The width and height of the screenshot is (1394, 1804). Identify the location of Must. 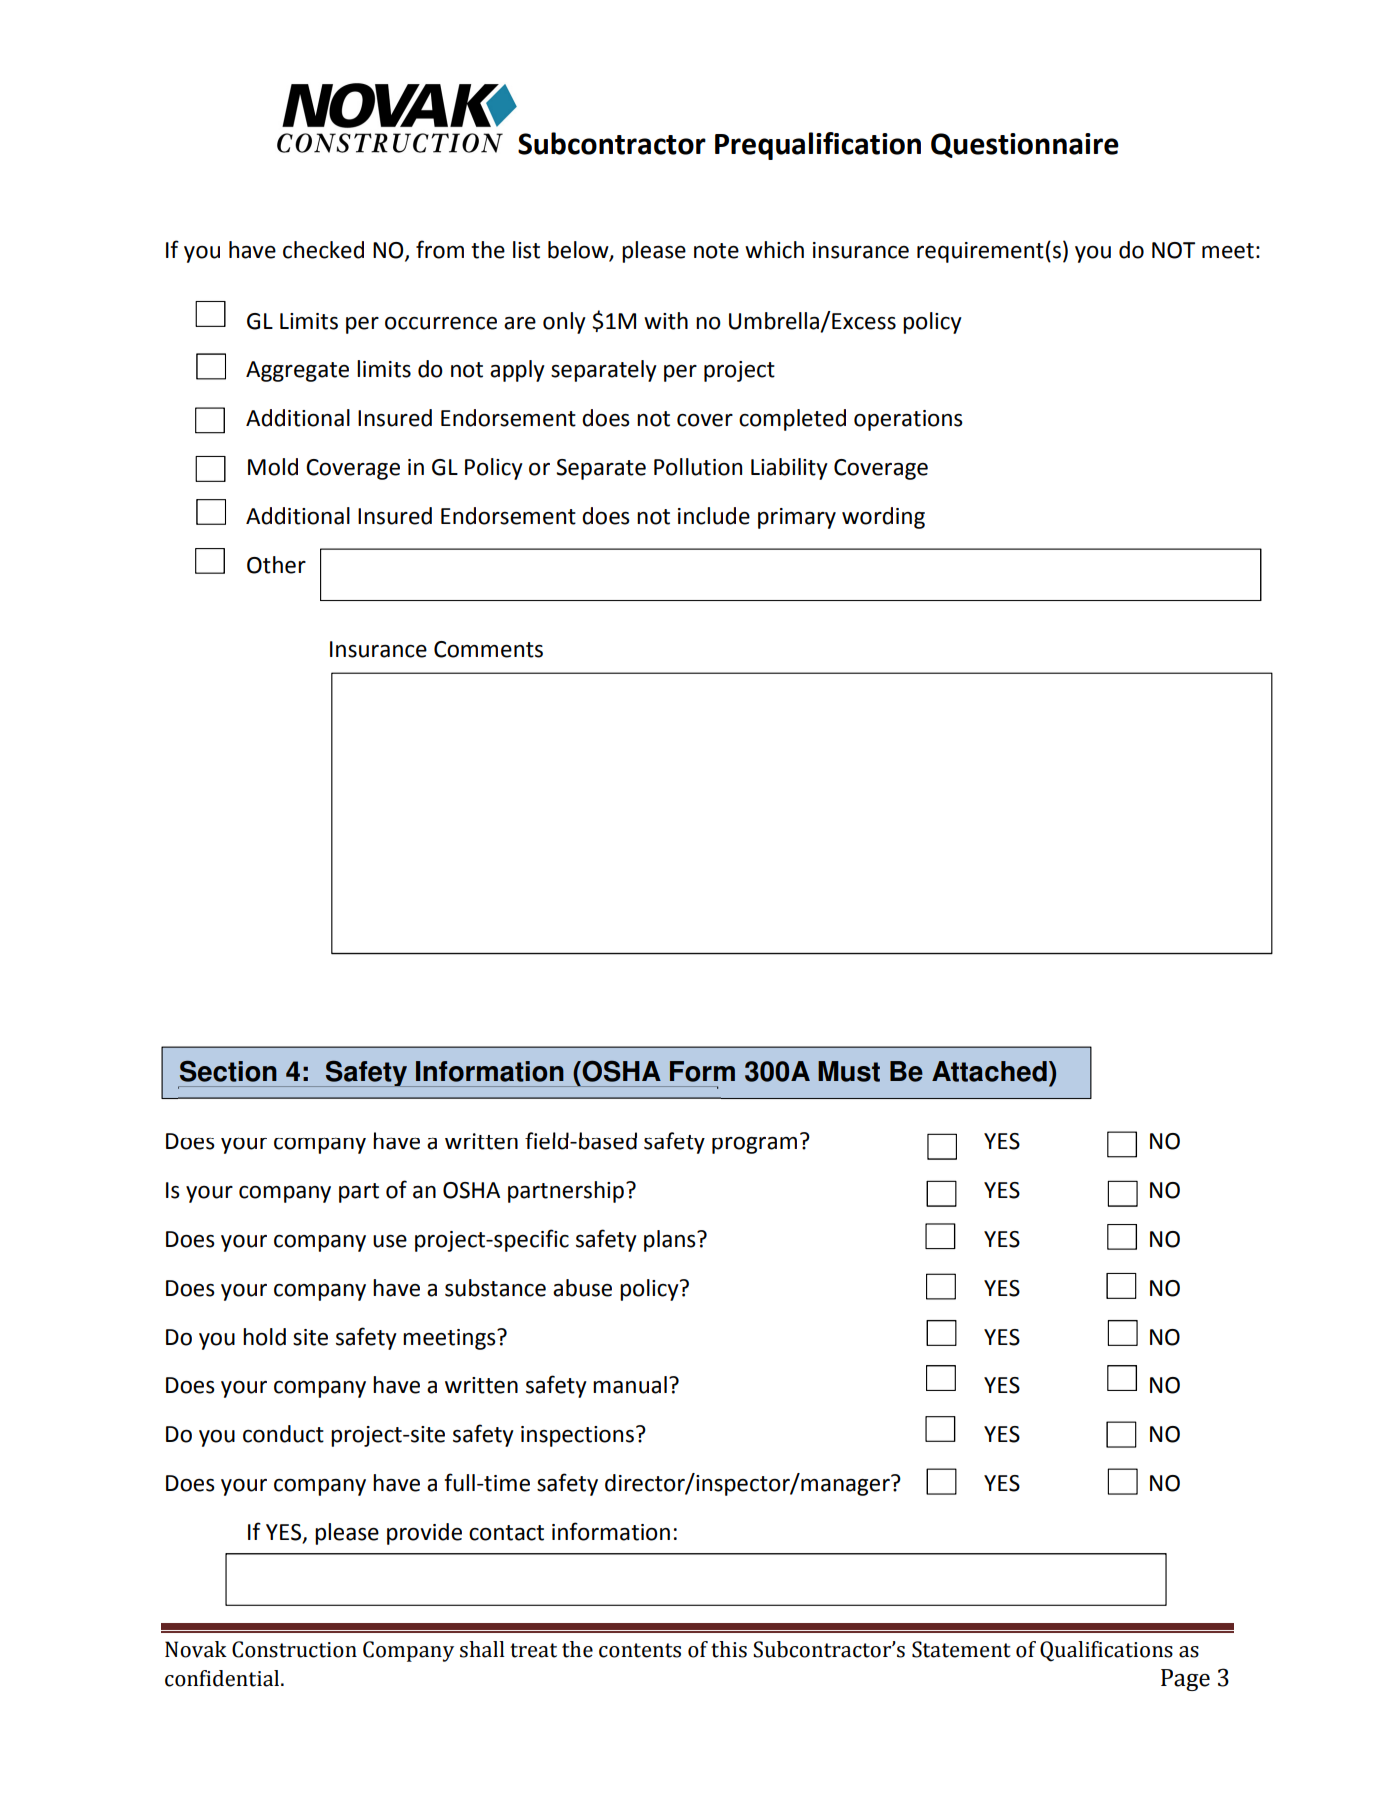
(849, 1071).
